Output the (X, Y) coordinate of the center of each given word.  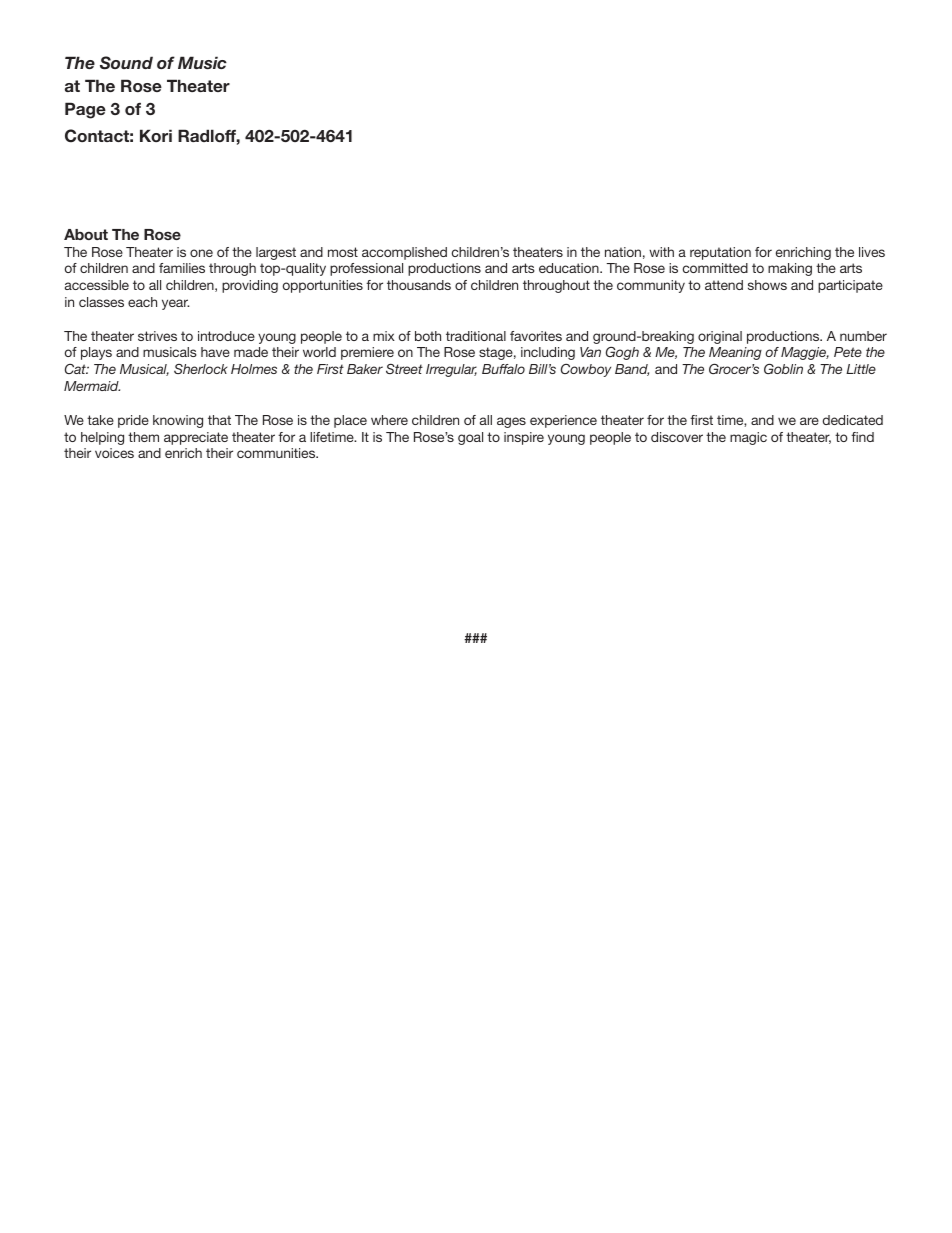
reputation (720, 253)
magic (748, 438)
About (86, 234)
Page (85, 110)
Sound (126, 63)
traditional (476, 336)
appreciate (196, 438)
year (175, 304)
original (720, 337)
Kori (156, 135)
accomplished (404, 253)
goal (470, 438)
